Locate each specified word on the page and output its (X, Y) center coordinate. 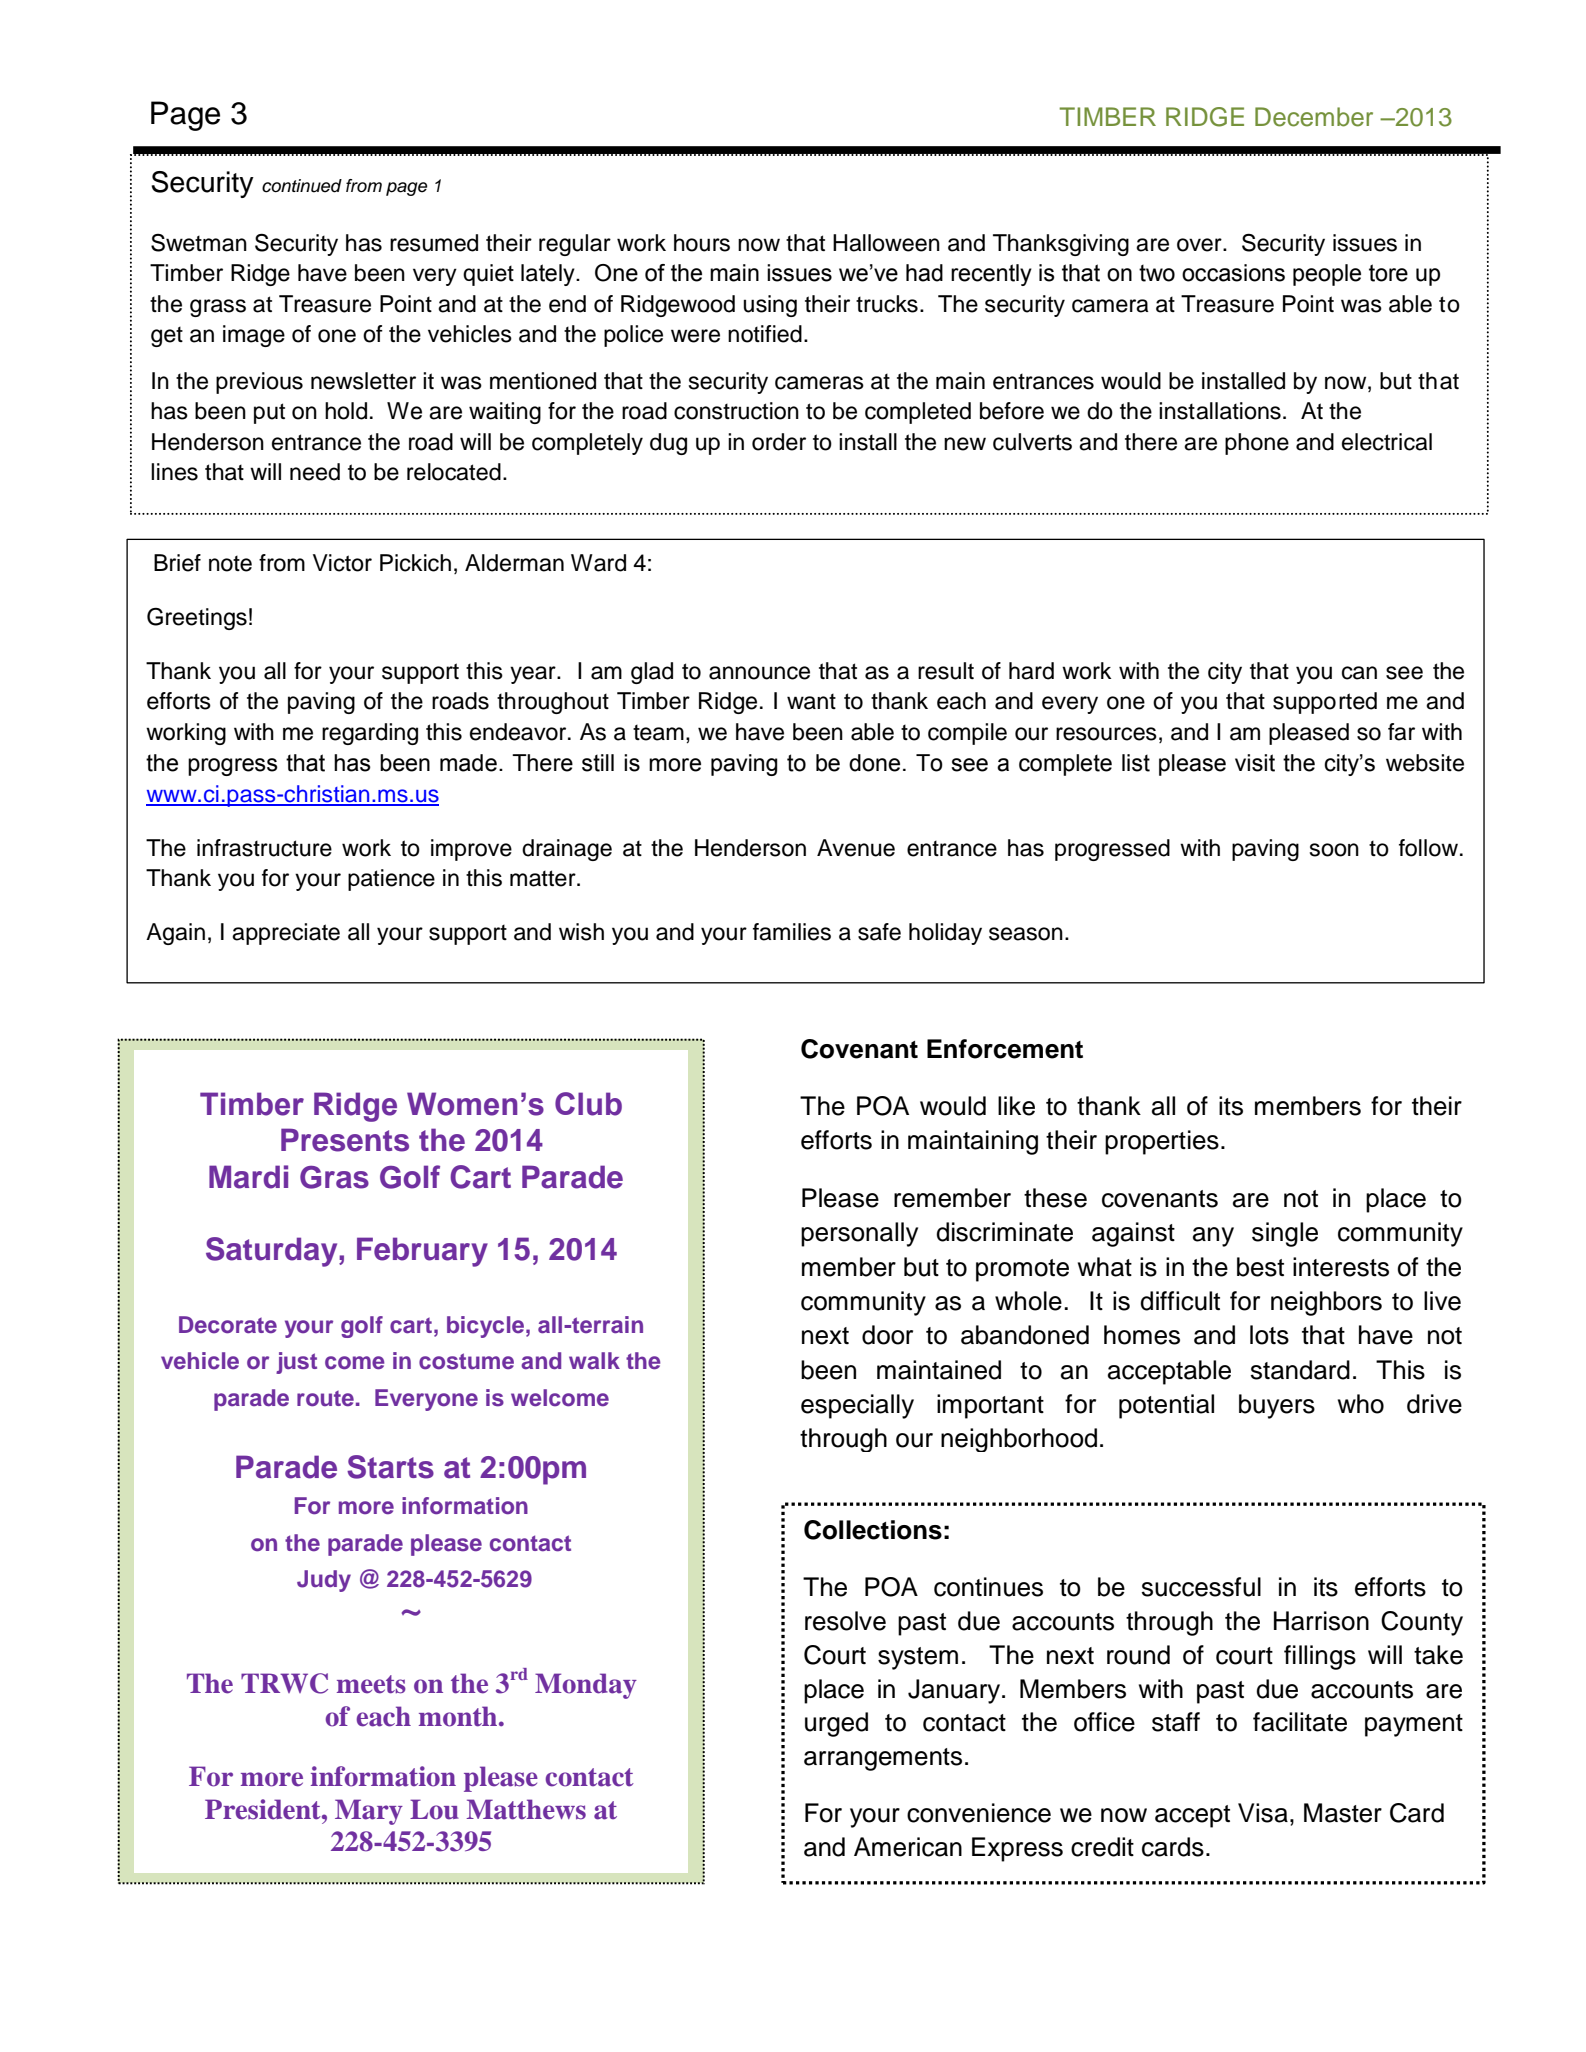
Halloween (886, 243)
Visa (1263, 1813)
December (1314, 117)
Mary (369, 1812)
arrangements (883, 1759)
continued (302, 186)
